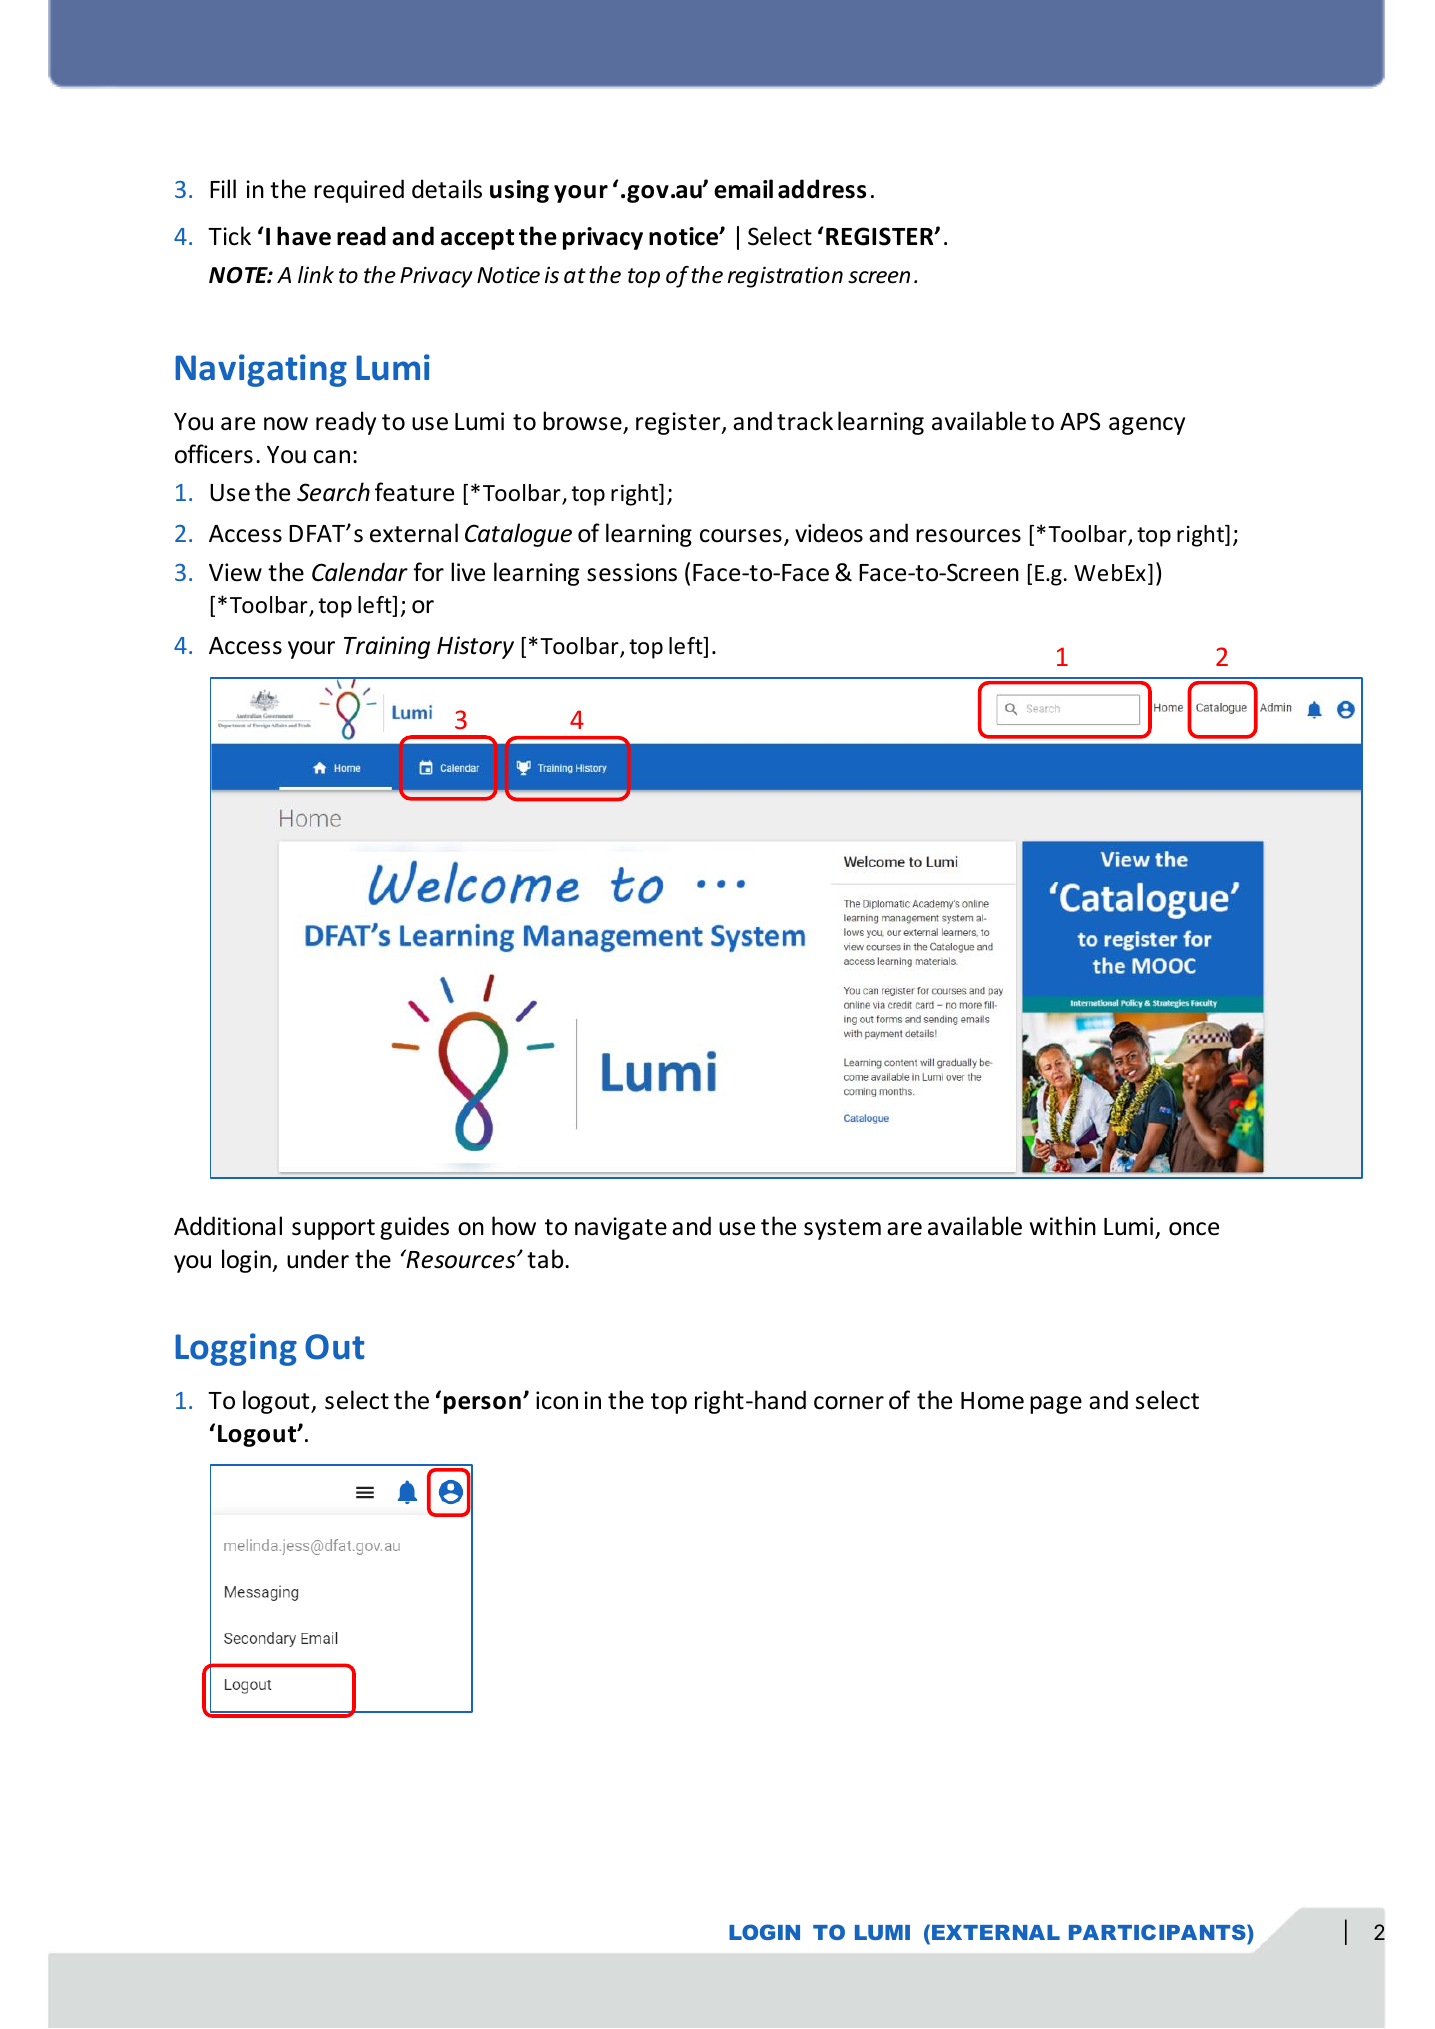 The height and width of the image is (2029, 1435). I want to click on Training, so click(387, 647).
